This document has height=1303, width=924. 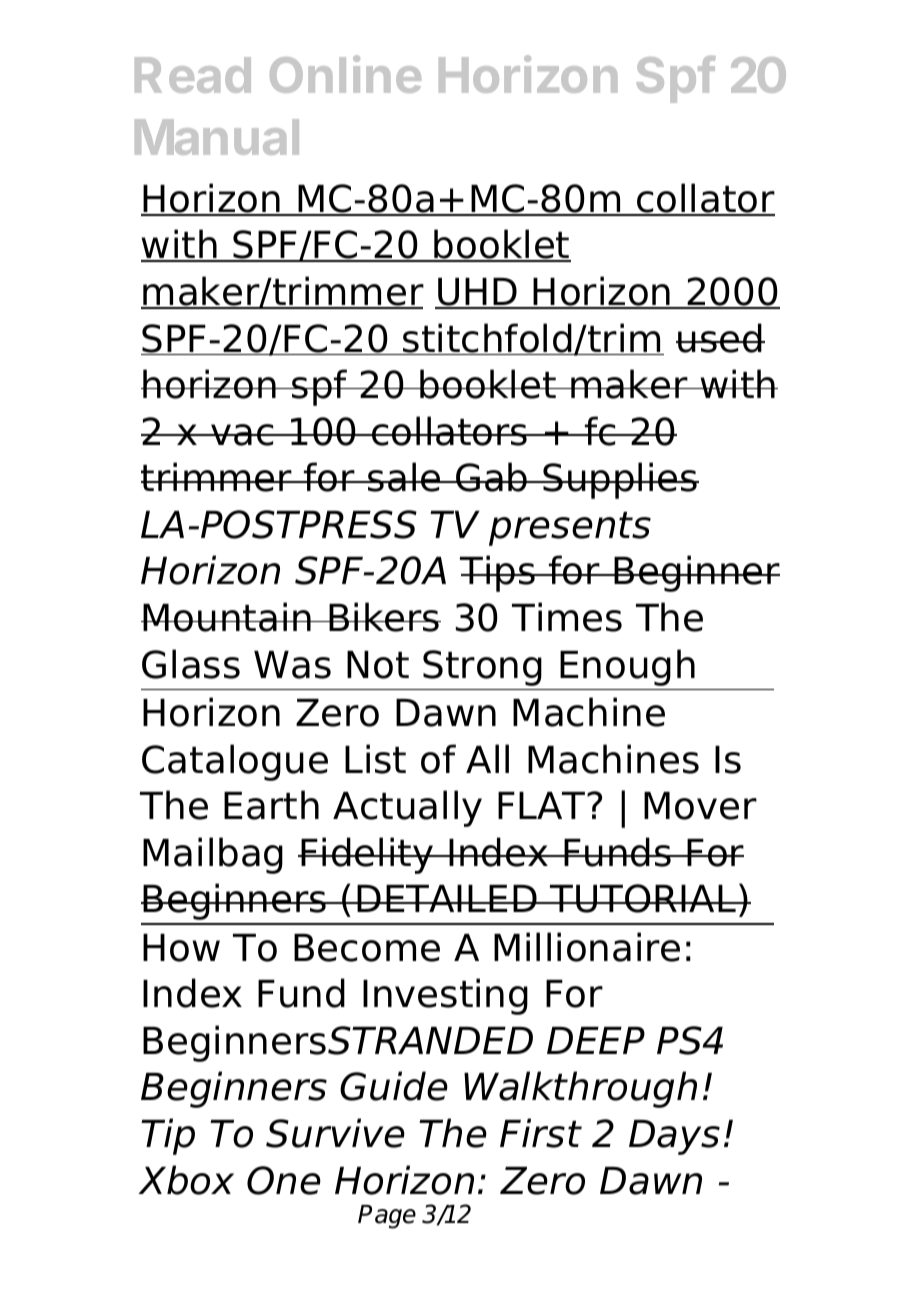 I want to click on vac, so click(x=242, y=435).
